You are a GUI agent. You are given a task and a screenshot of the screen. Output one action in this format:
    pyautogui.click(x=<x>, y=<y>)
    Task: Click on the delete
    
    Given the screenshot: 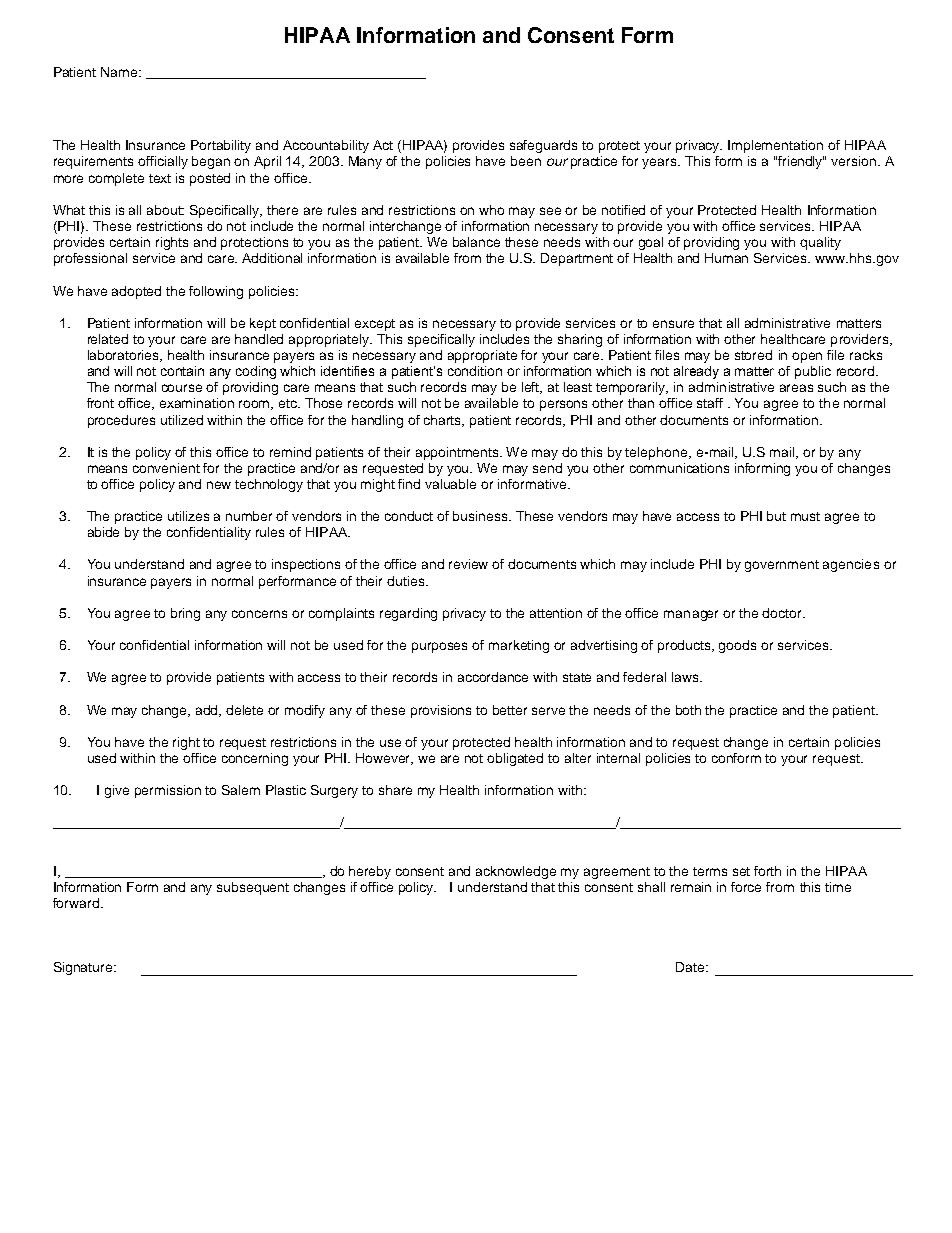 What is the action you would take?
    pyautogui.click(x=244, y=710)
